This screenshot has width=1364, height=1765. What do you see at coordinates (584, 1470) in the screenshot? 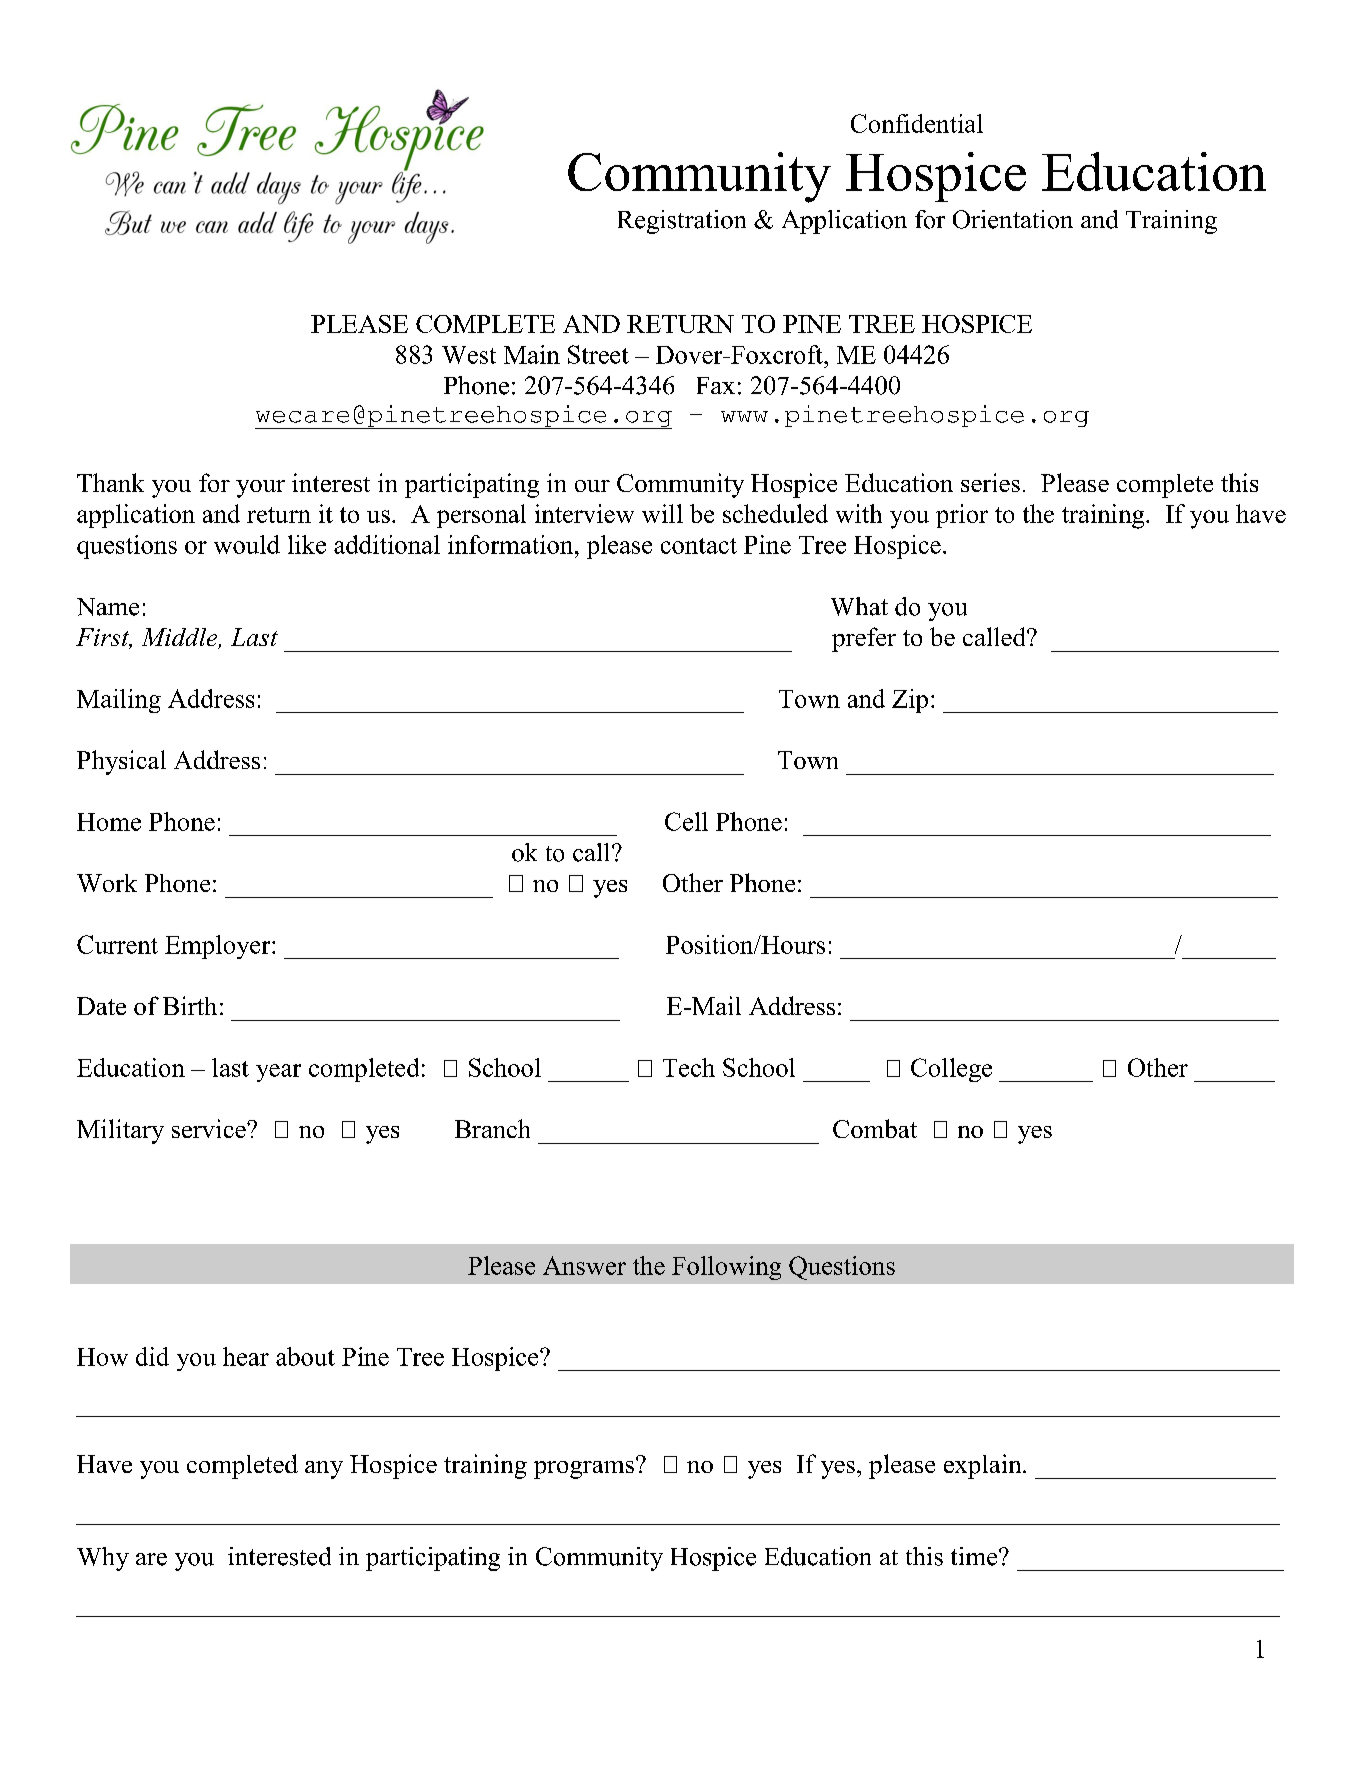
I see `programs` at bounding box center [584, 1470].
